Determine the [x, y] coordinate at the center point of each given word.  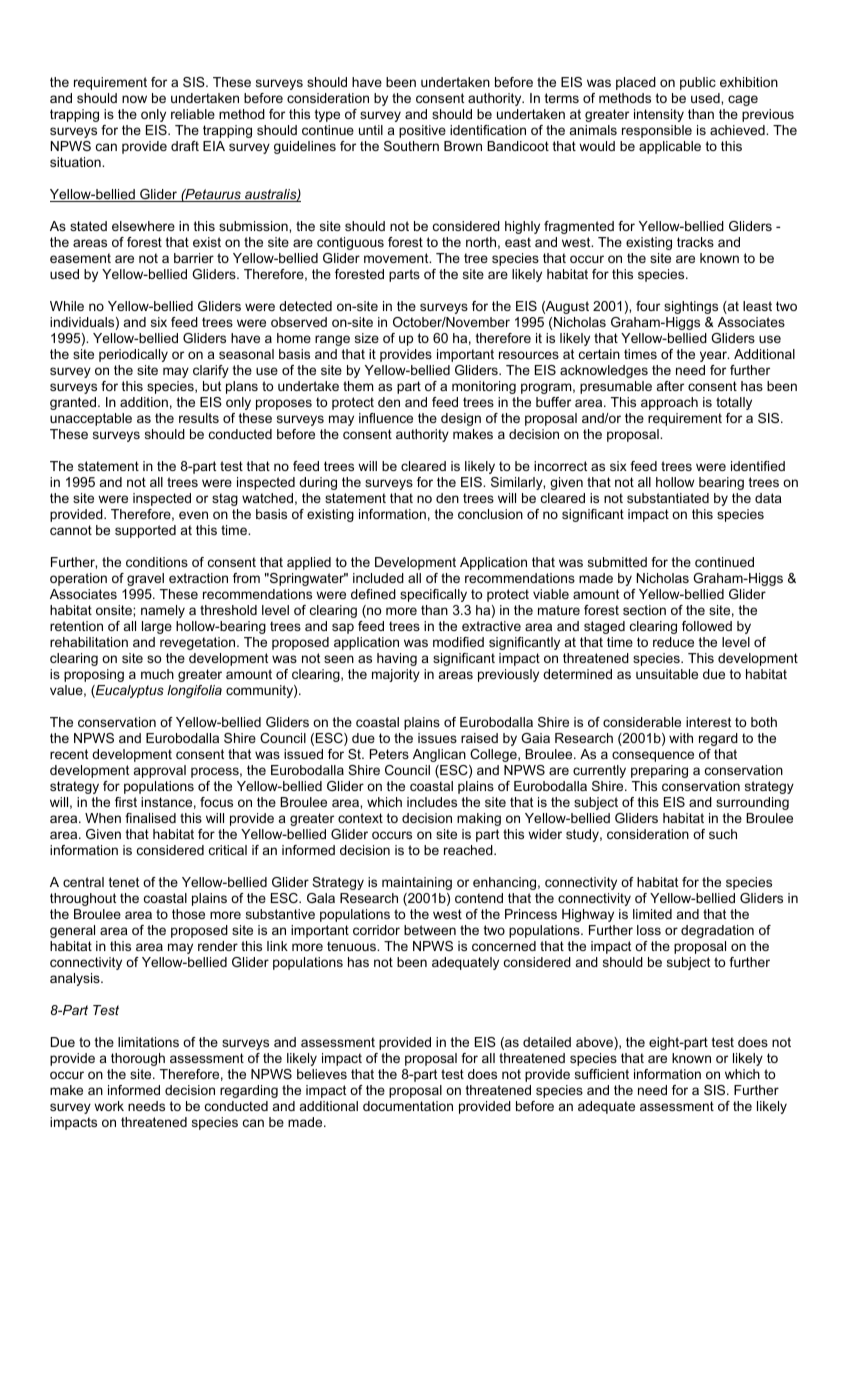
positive [422, 131]
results [199, 418]
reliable [193, 114]
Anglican [439, 755]
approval [160, 771]
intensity [659, 115]
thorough [138, 1059]
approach [669, 403]
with [681, 738]
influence [386, 418]
